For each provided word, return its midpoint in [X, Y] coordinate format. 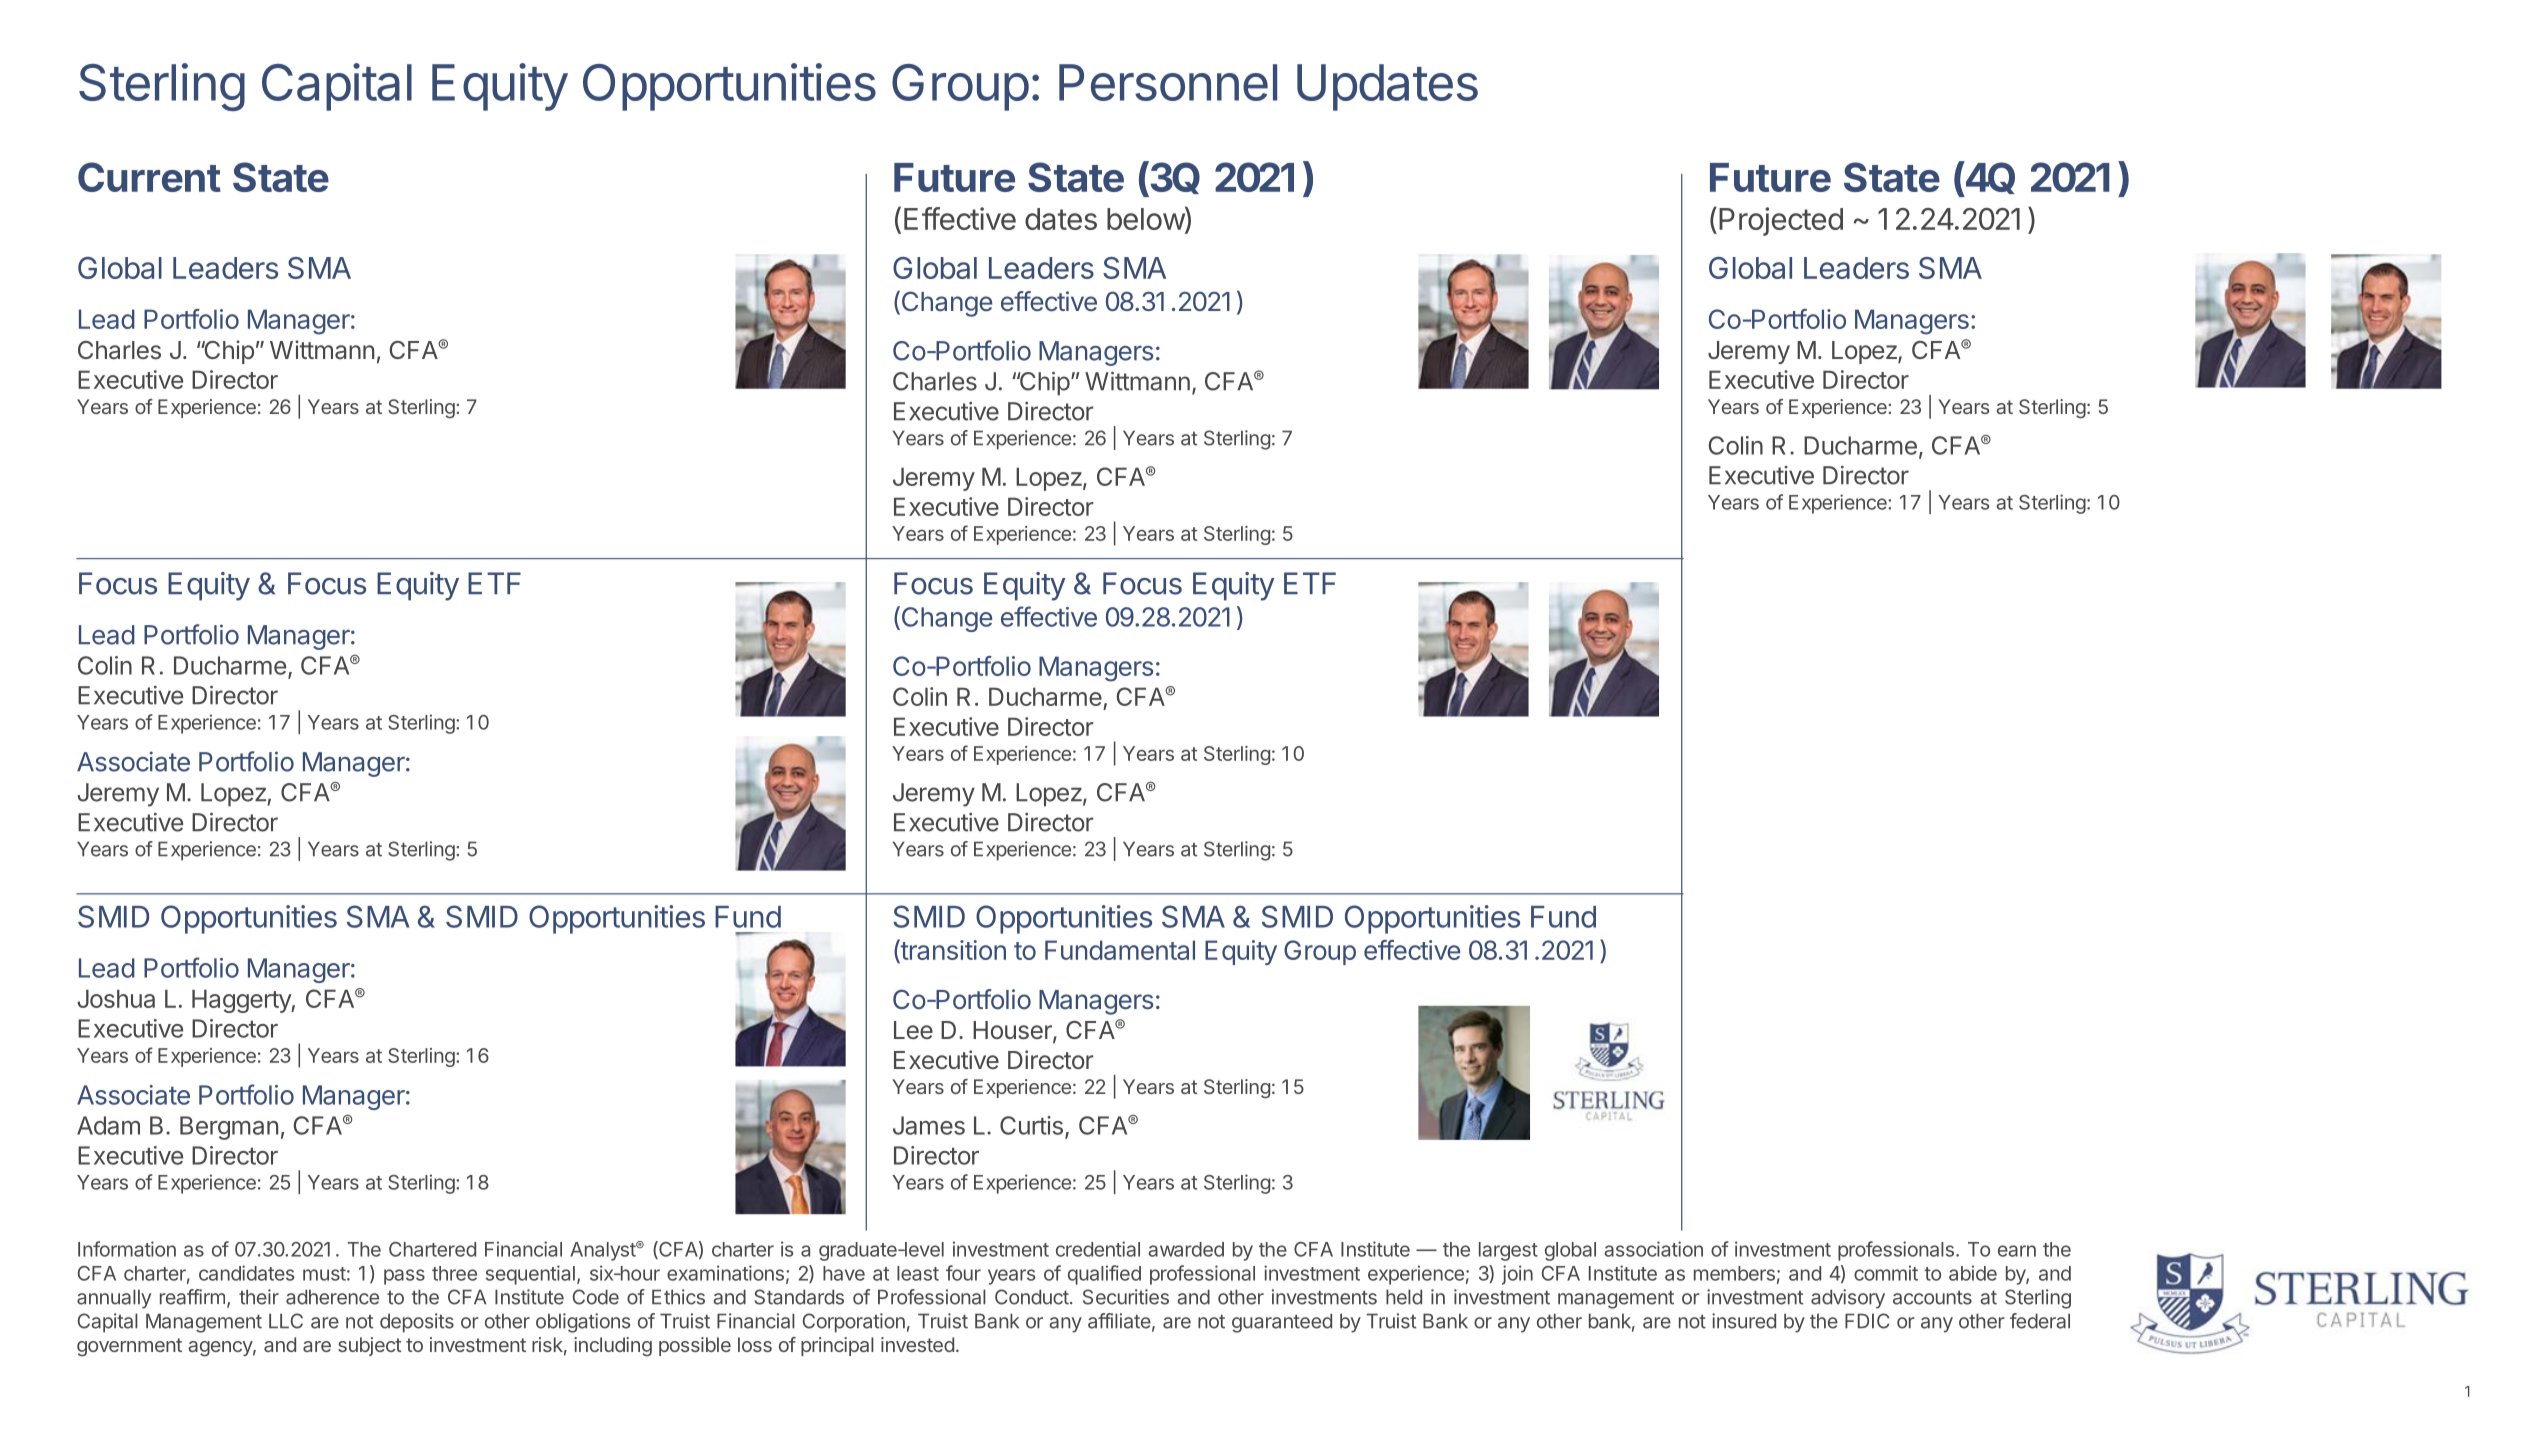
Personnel [1168, 82]
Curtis [1031, 1125]
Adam [108, 1125]
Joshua [116, 998]
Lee [913, 1030]
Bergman [229, 1128]
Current [149, 177]
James [929, 1125]
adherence [332, 1297]
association [1653, 1249]
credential [1098, 1249]
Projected [1781, 221]
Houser [1013, 1031]
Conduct [1032, 1297]
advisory [1848, 1299]
